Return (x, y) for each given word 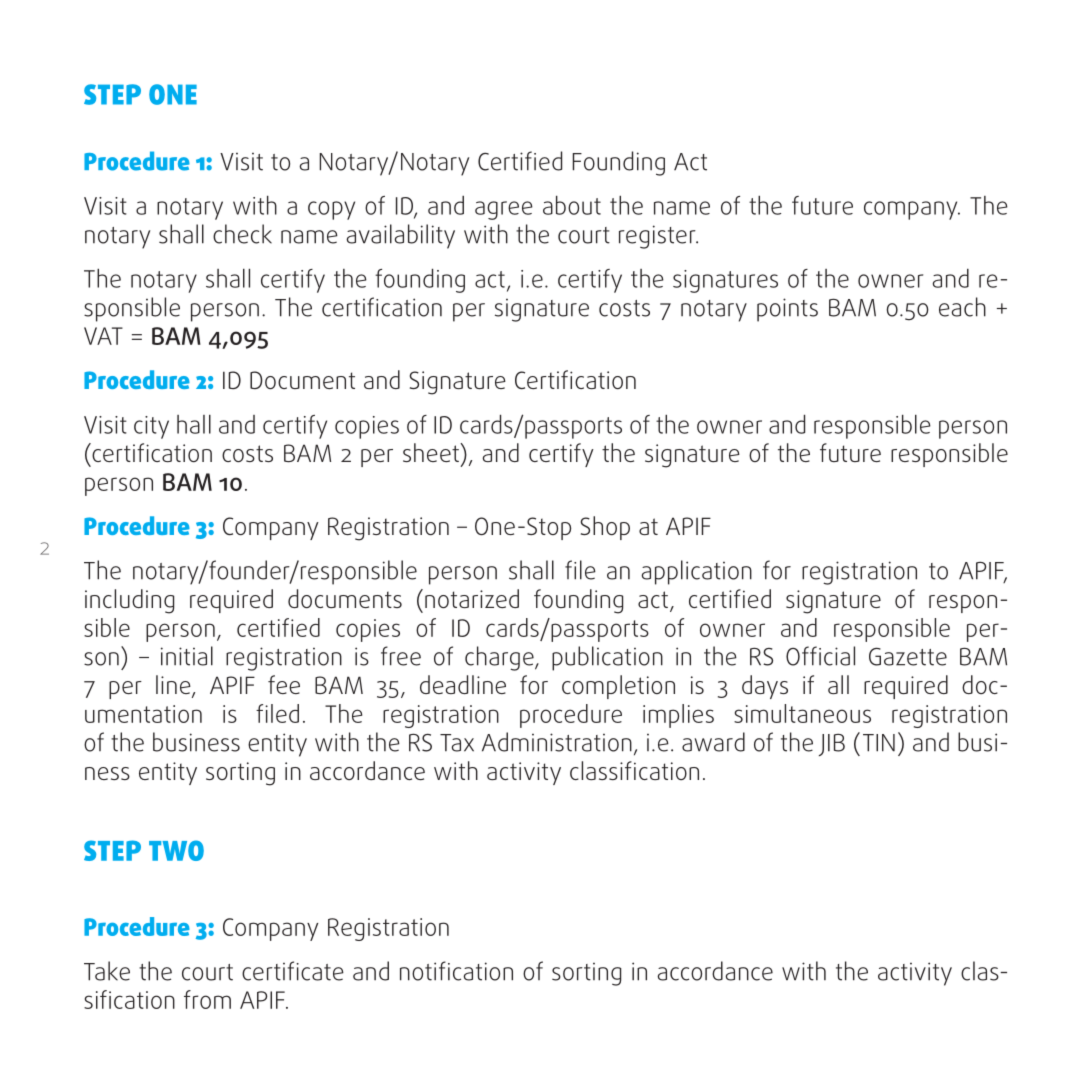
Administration (557, 742)
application (696, 572)
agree (504, 210)
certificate (293, 971)
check (242, 234)
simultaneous (802, 713)
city (151, 427)
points (787, 310)
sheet (432, 452)
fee (284, 684)
